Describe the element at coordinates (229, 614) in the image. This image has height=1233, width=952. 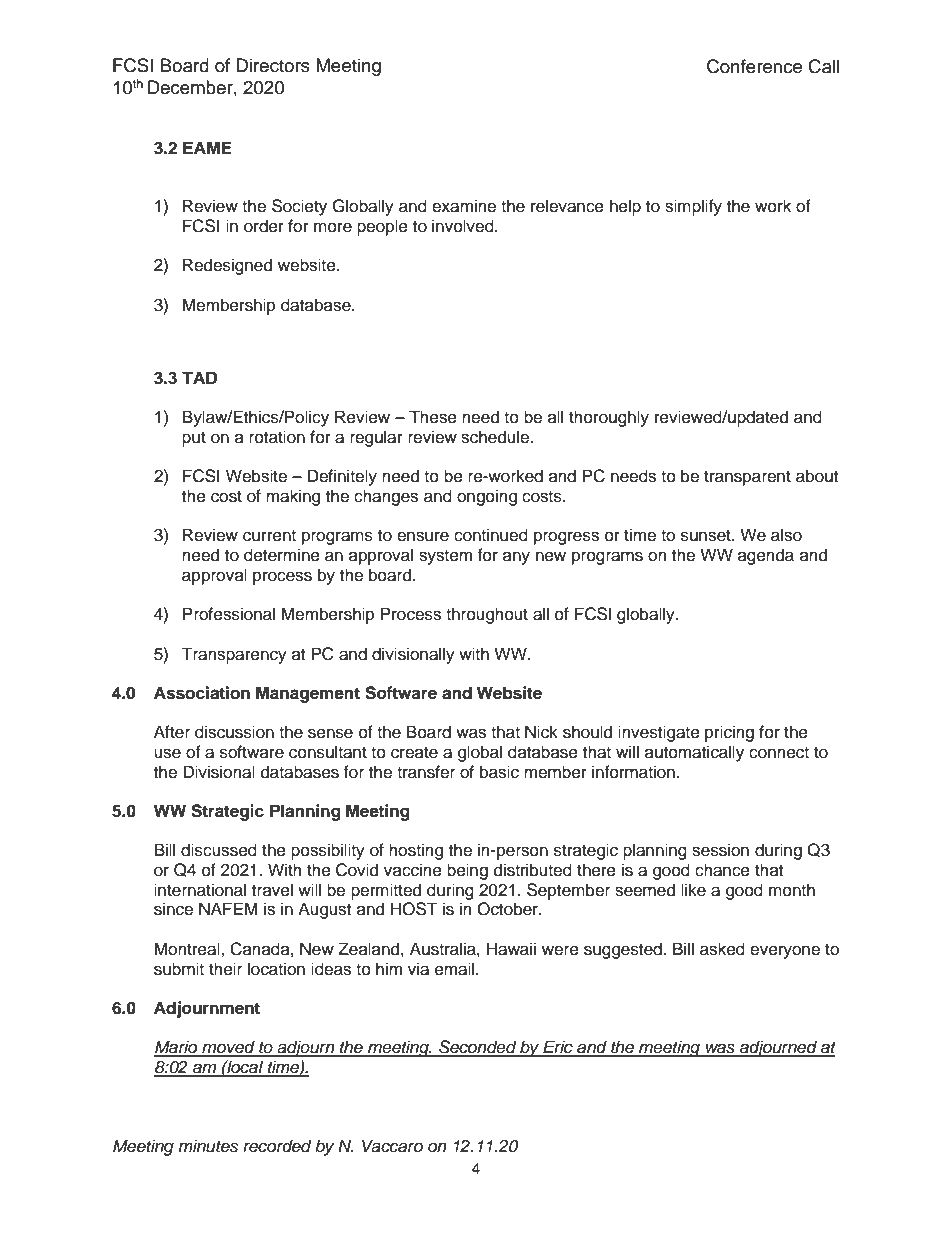
I see `Professional` at that location.
